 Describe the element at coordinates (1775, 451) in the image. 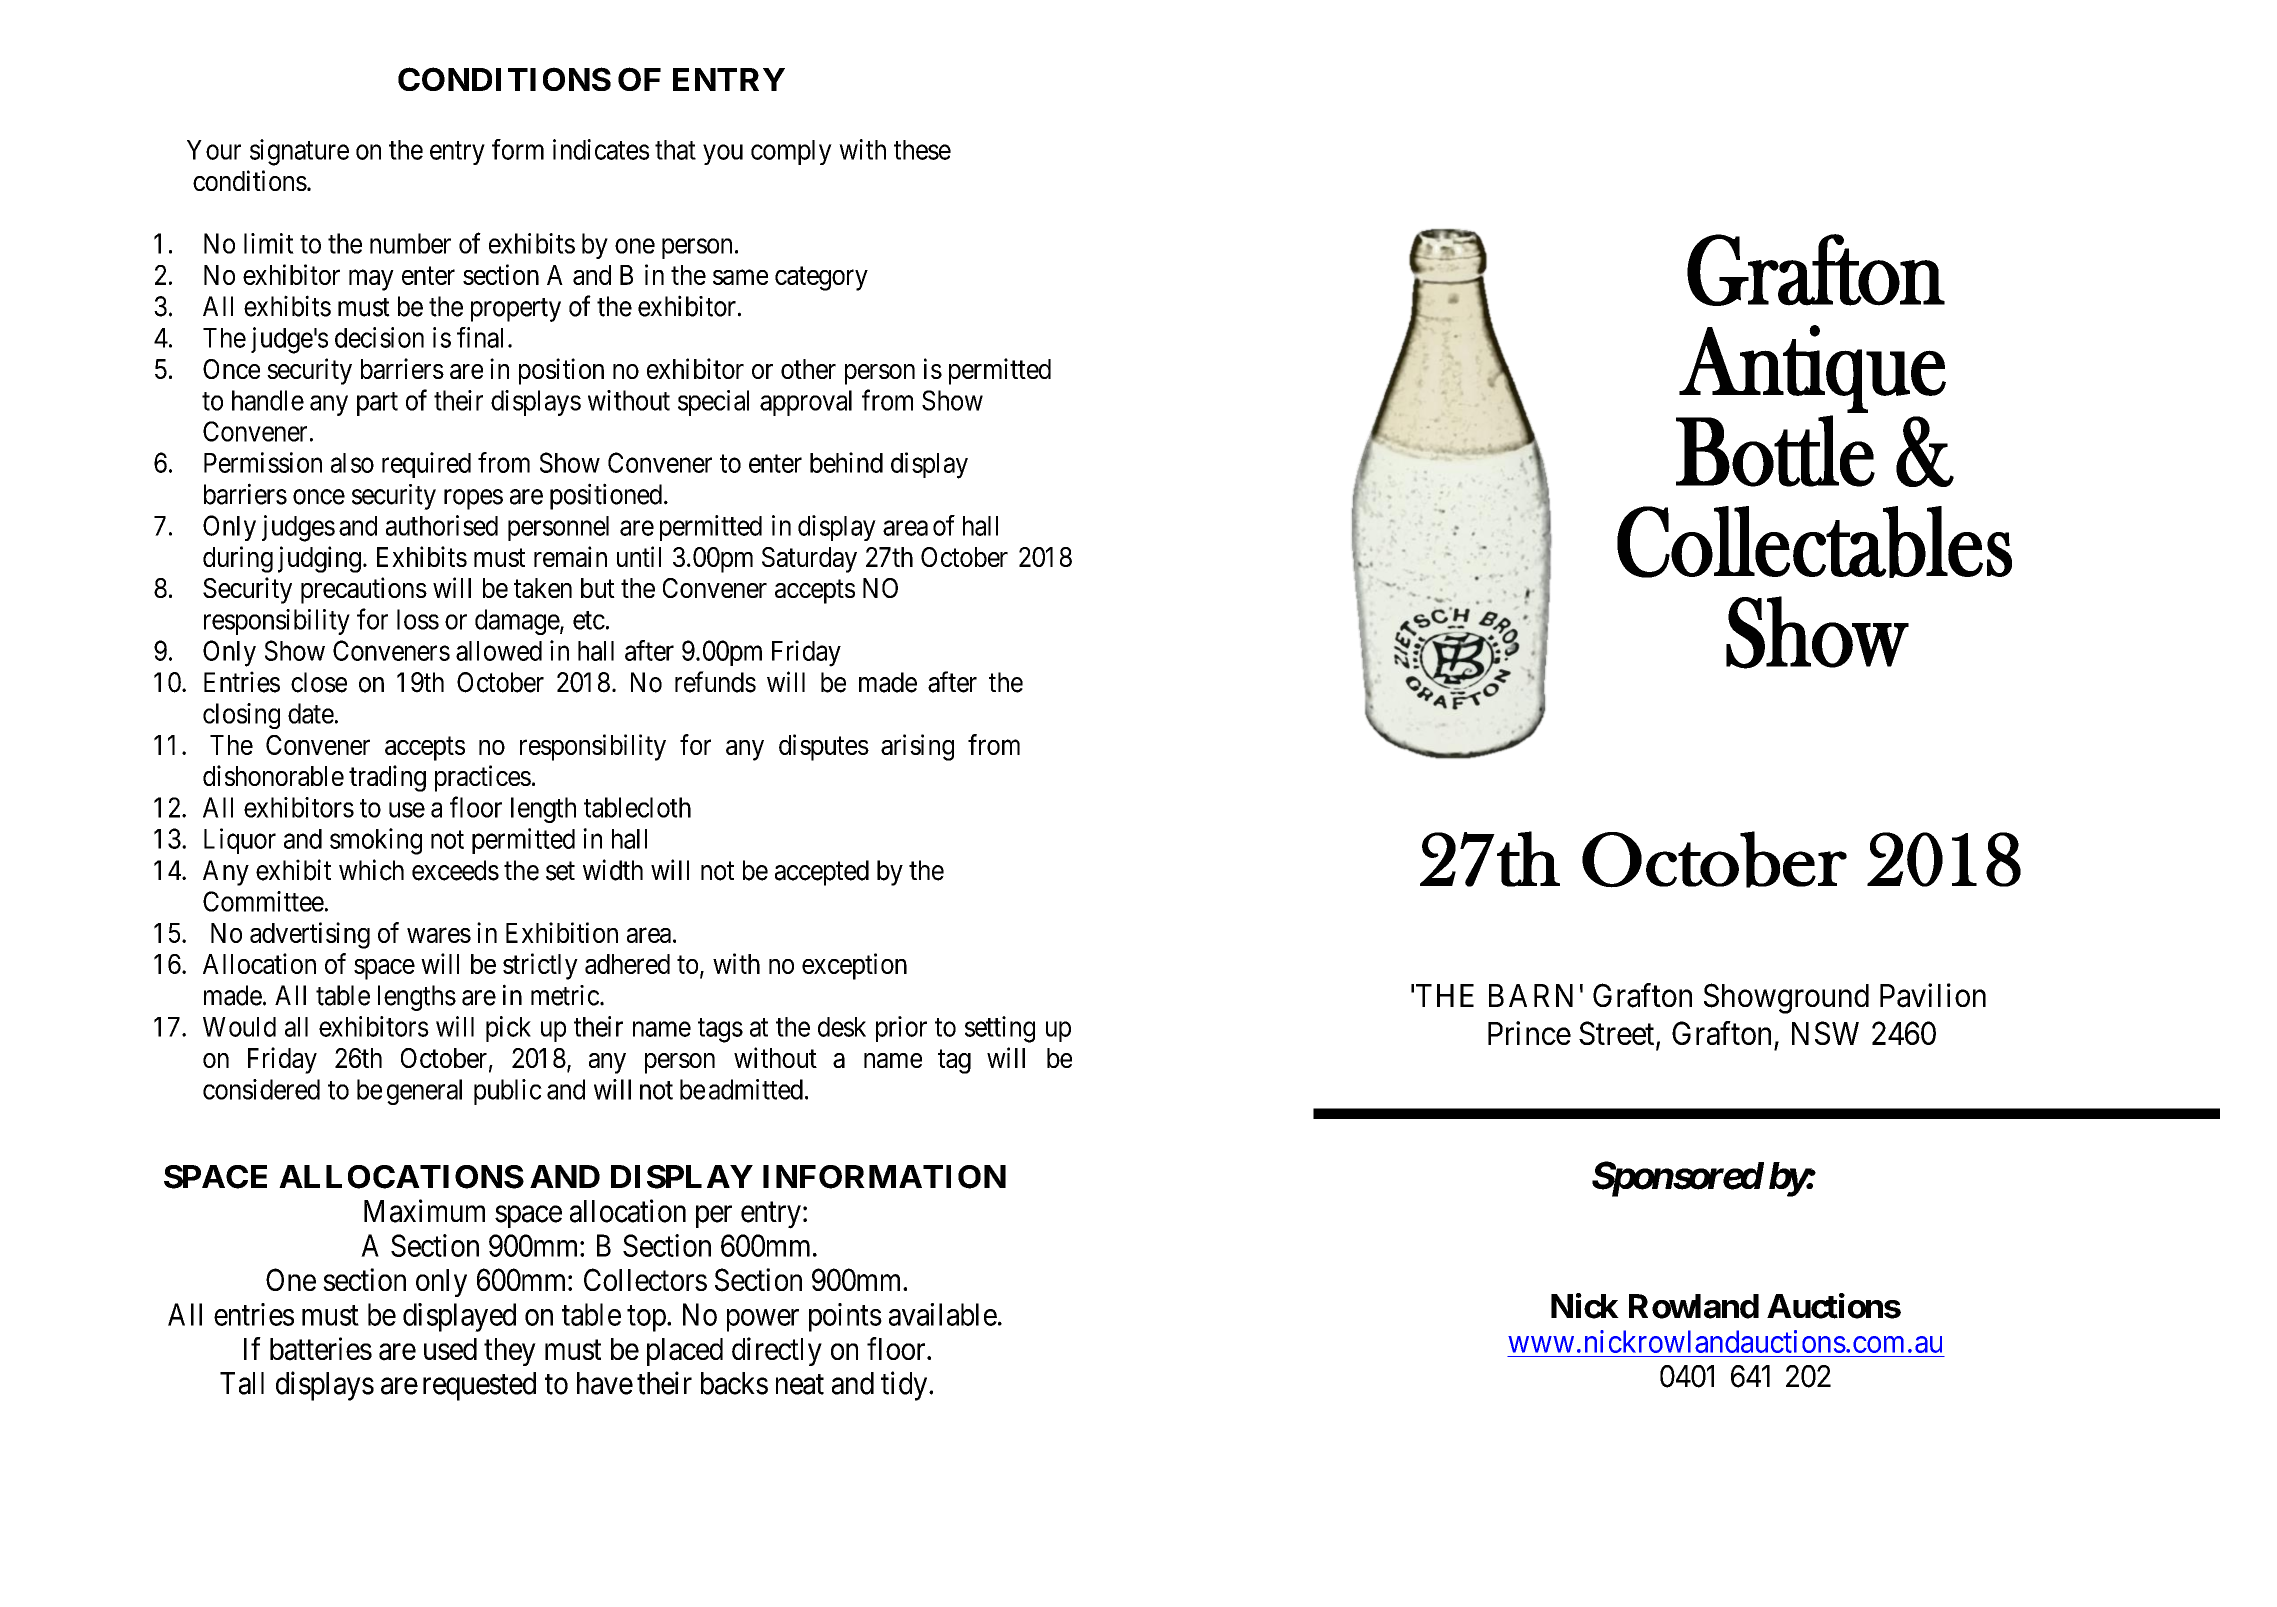

I see `Bottle` at that location.
